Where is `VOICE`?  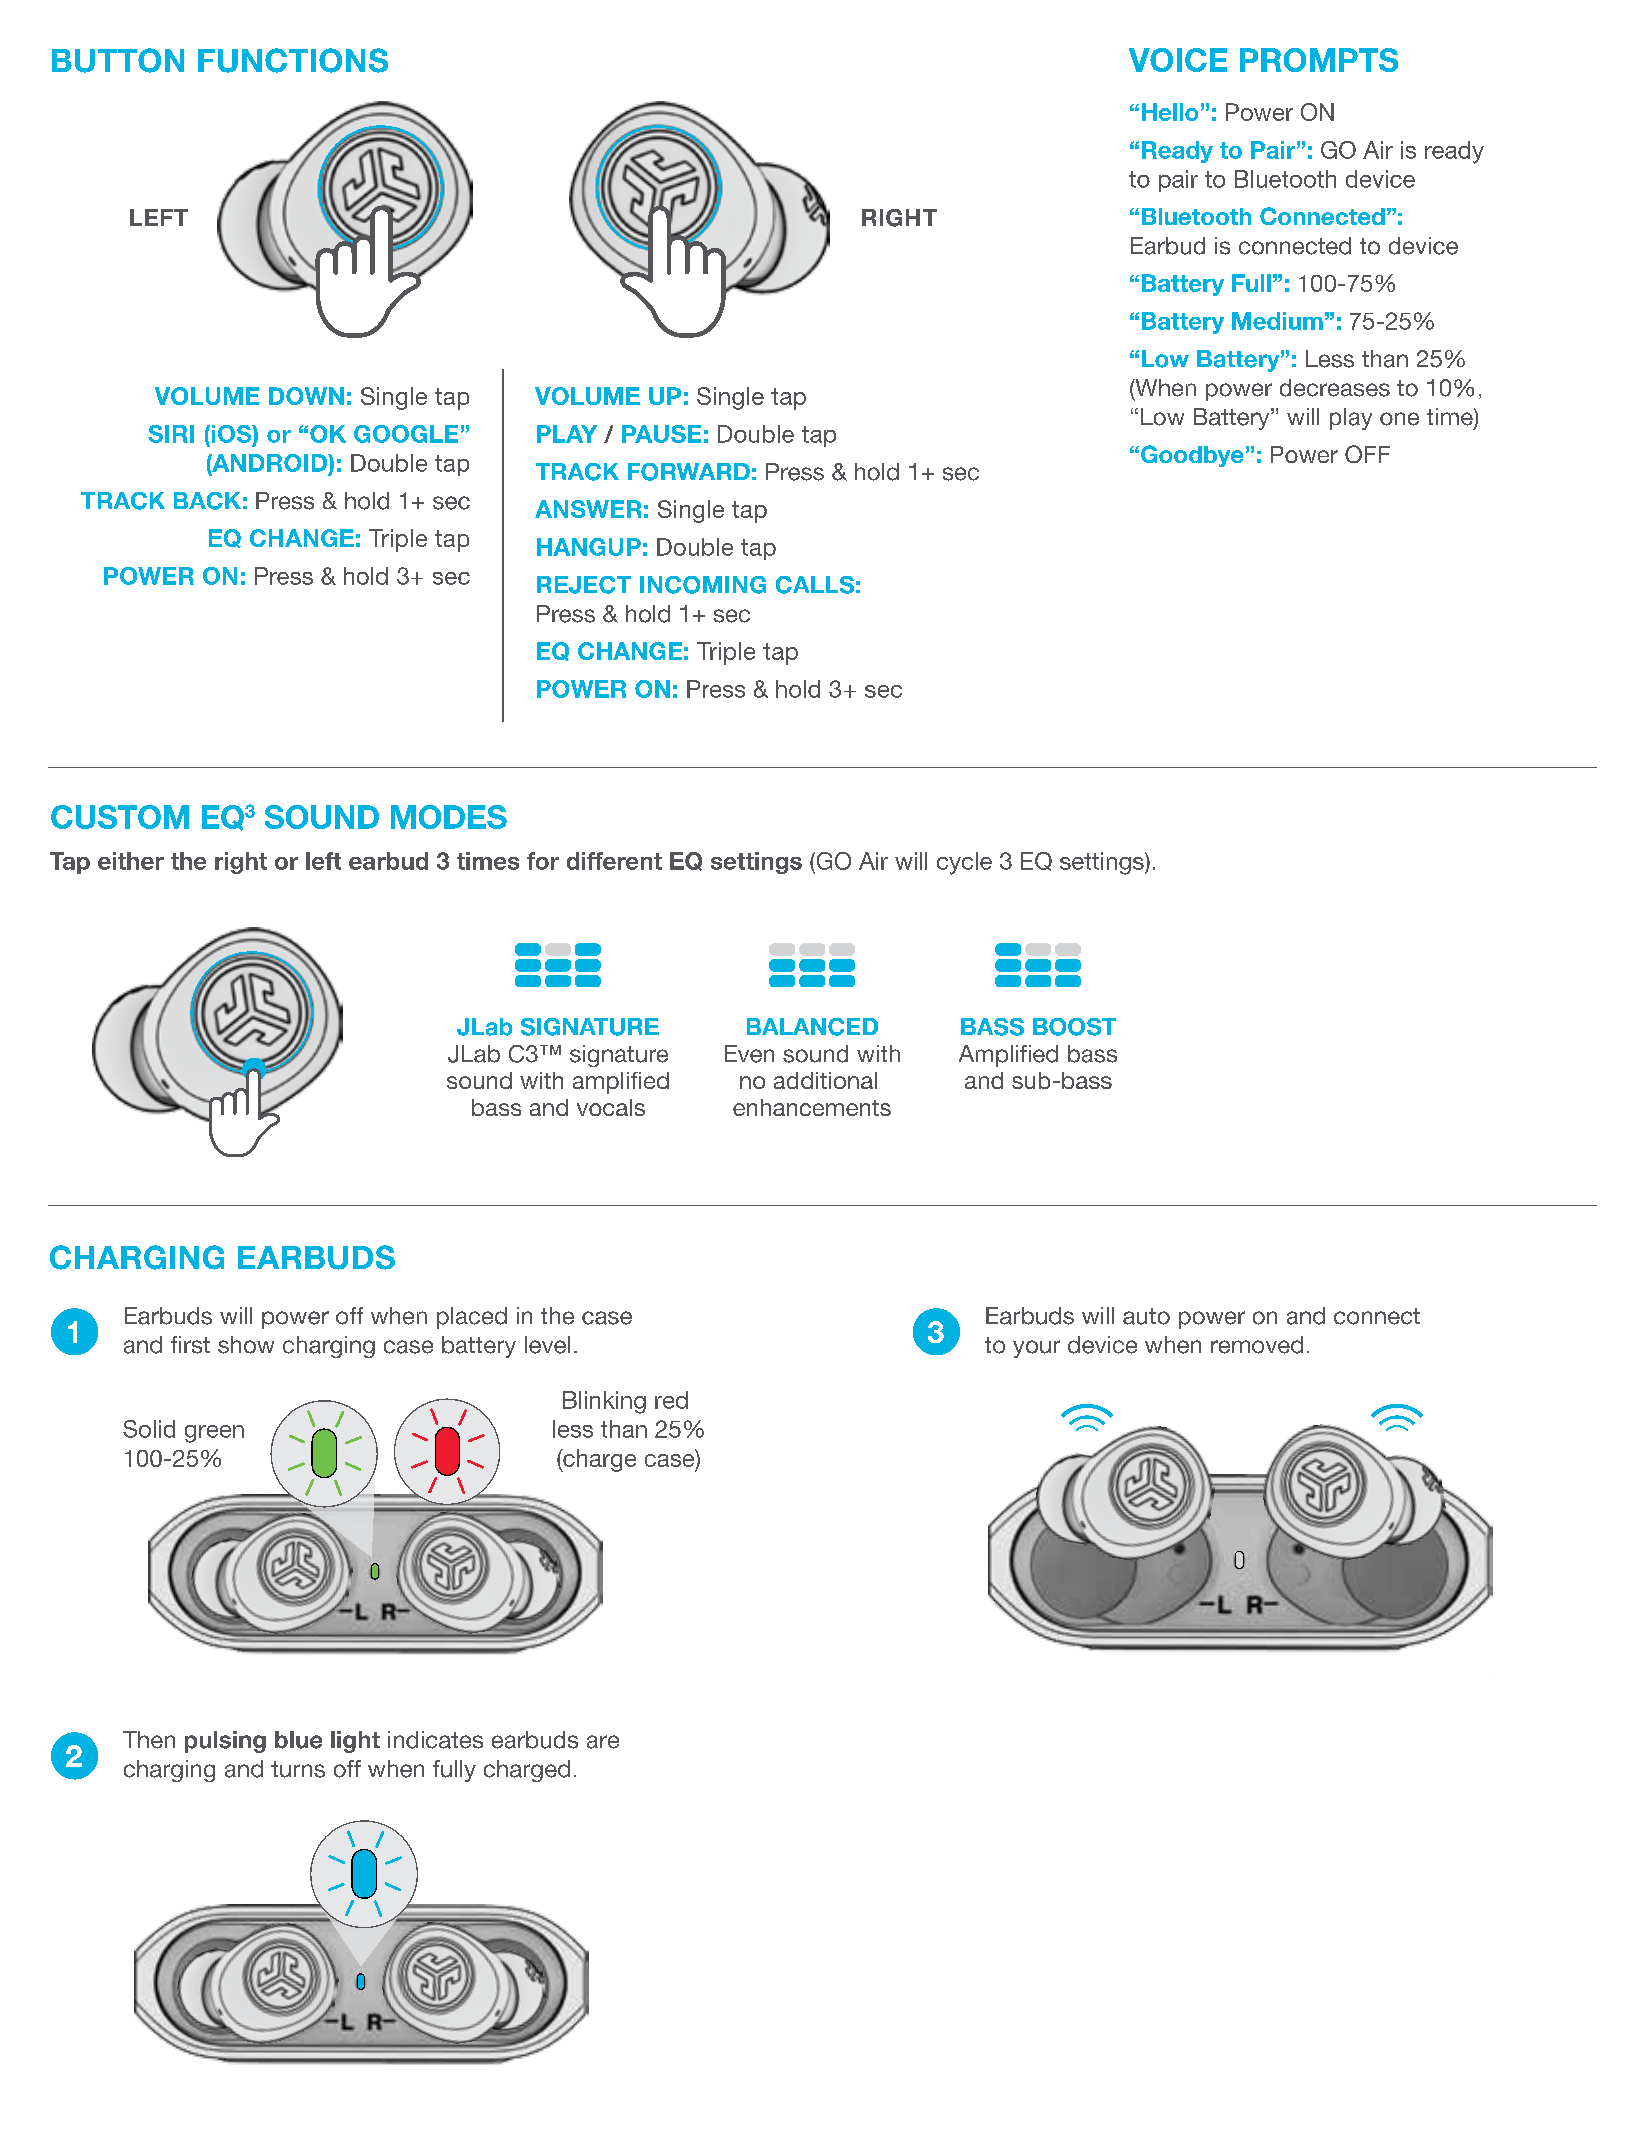
VOICE is located at coordinates (1178, 60).
